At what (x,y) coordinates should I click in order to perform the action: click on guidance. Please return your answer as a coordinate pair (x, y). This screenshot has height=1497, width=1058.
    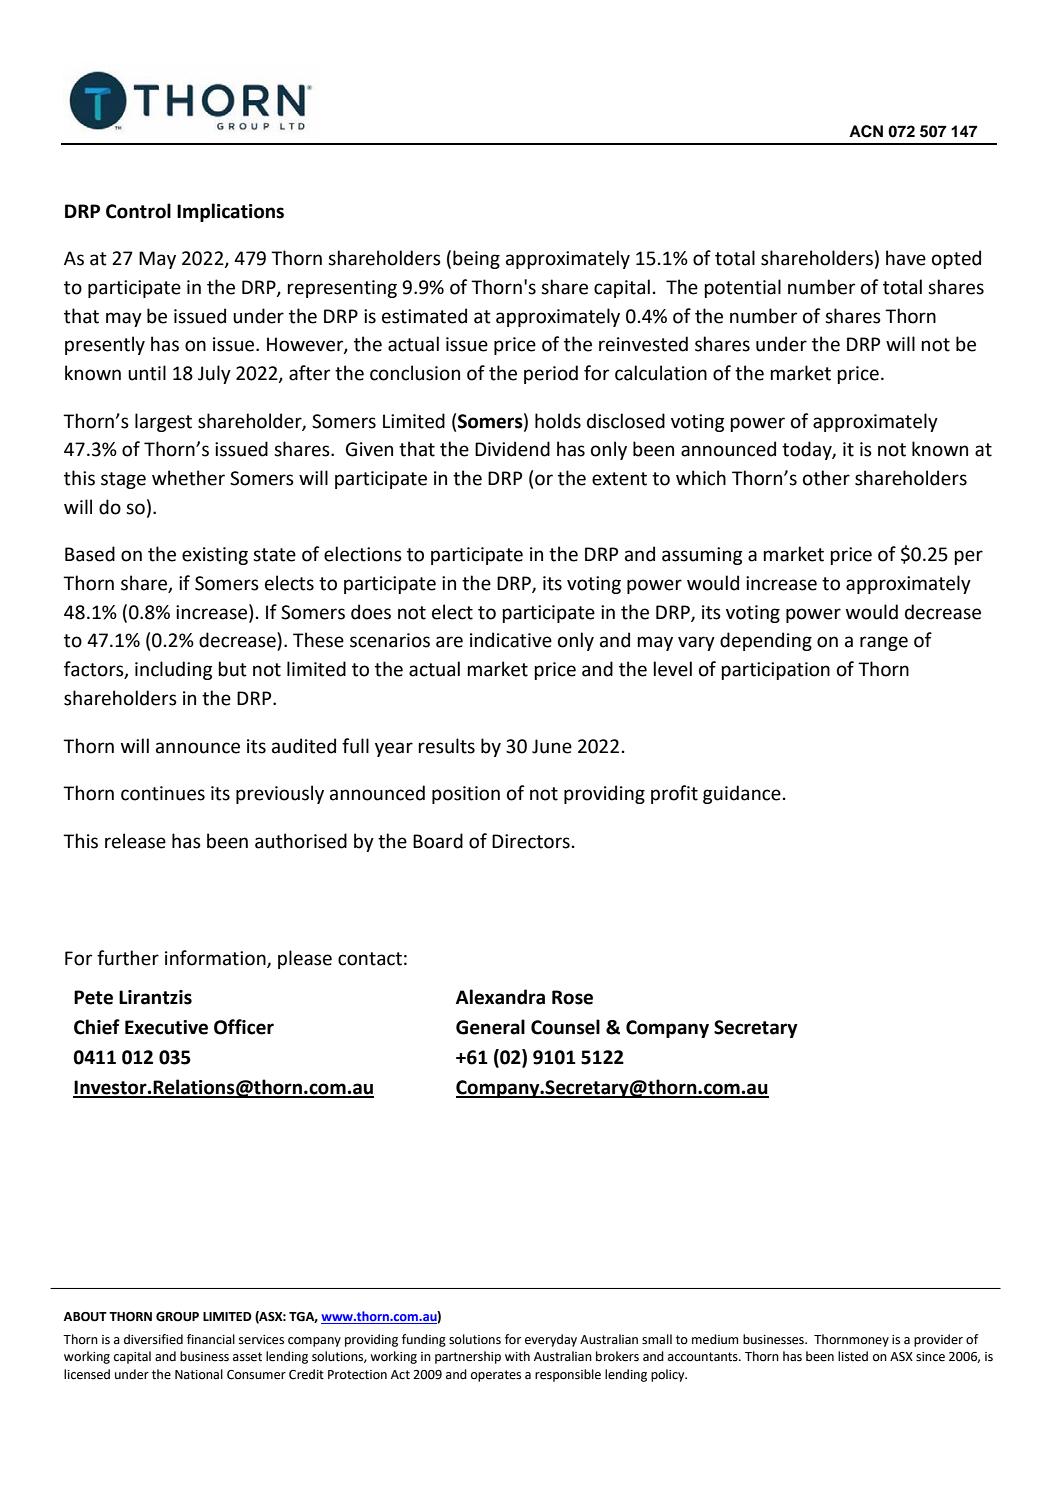
    Looking at the image, I should click on (742, 794).
